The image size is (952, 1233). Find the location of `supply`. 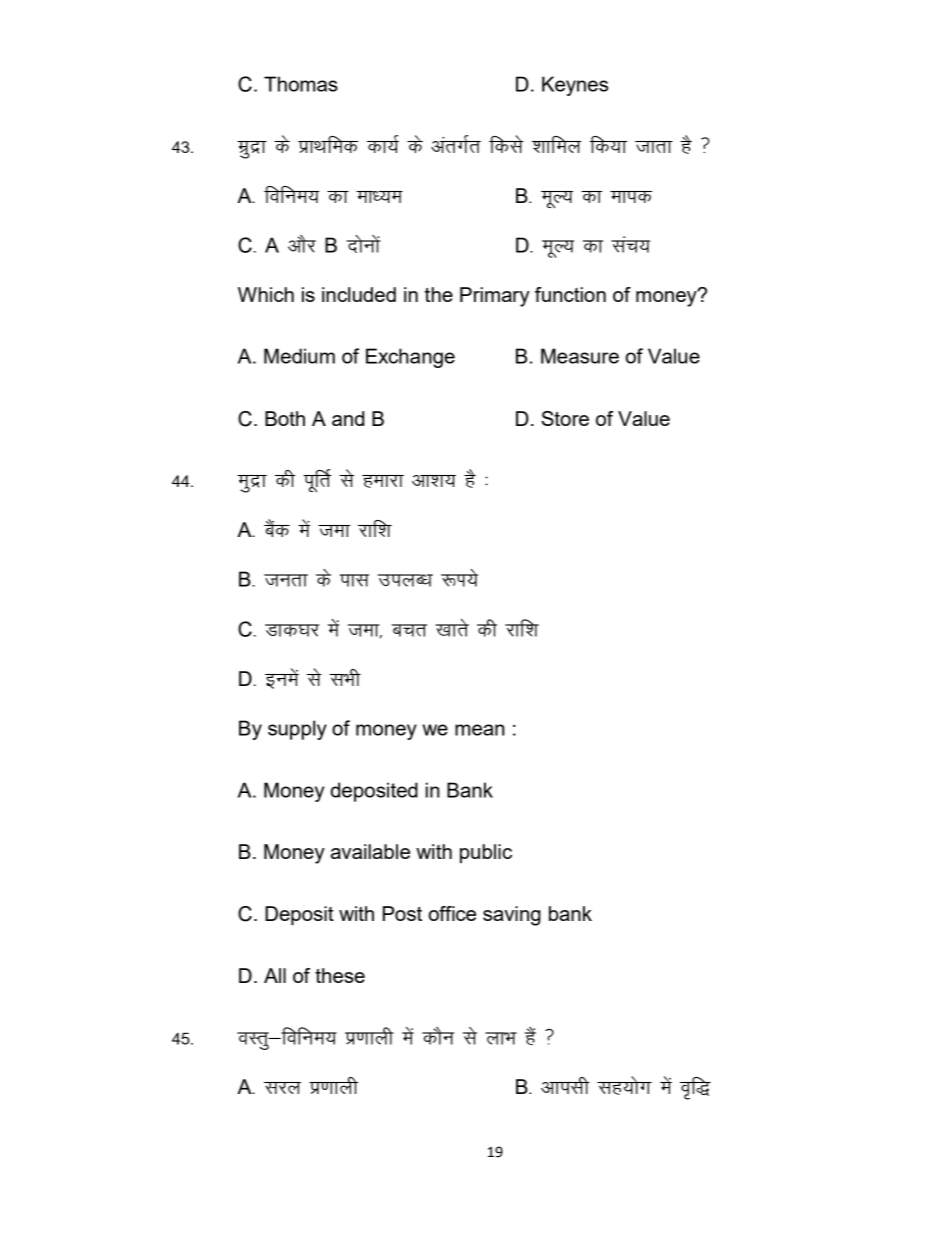

supply is located at coordinates (297, 730).
